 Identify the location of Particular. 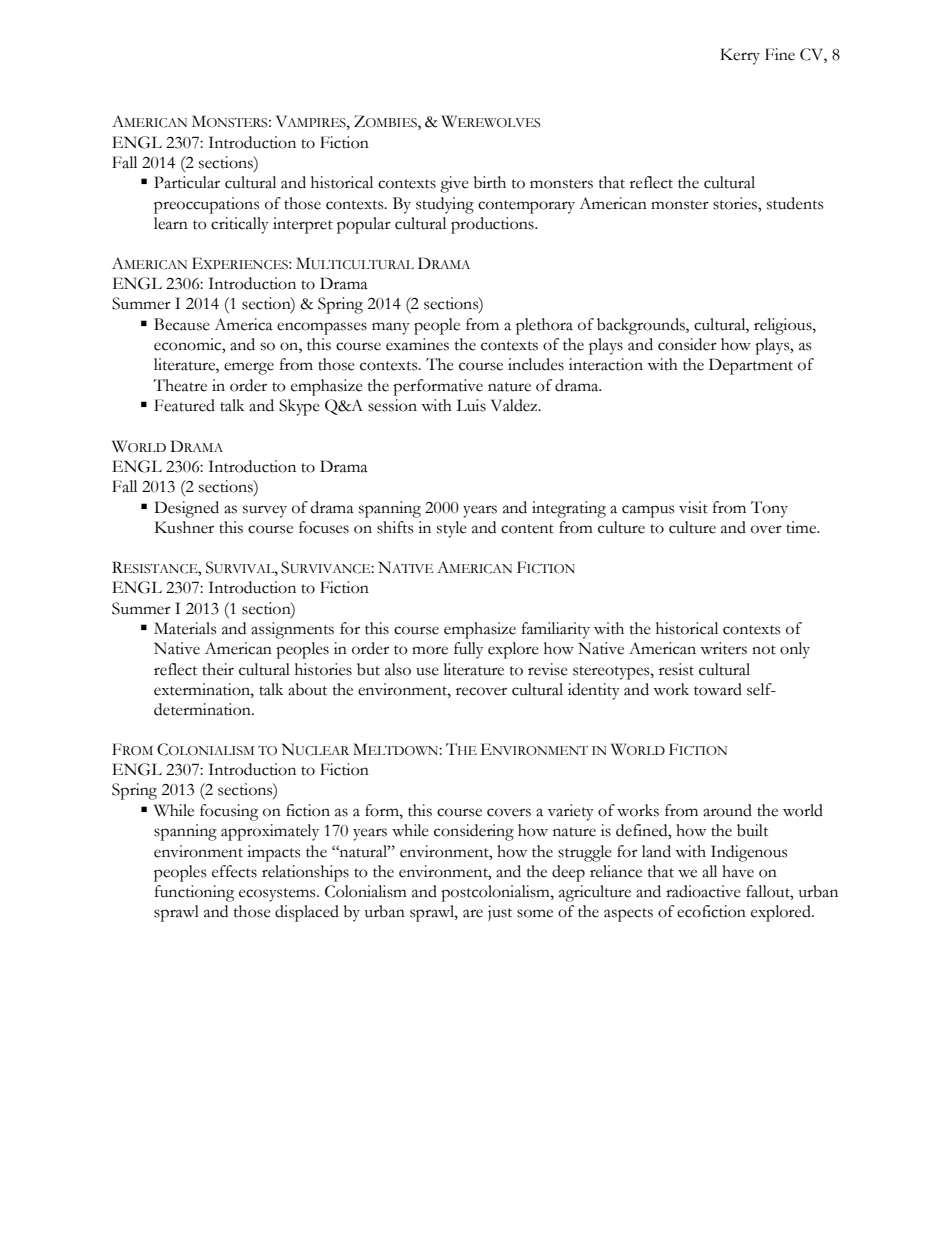
(187, 182).
